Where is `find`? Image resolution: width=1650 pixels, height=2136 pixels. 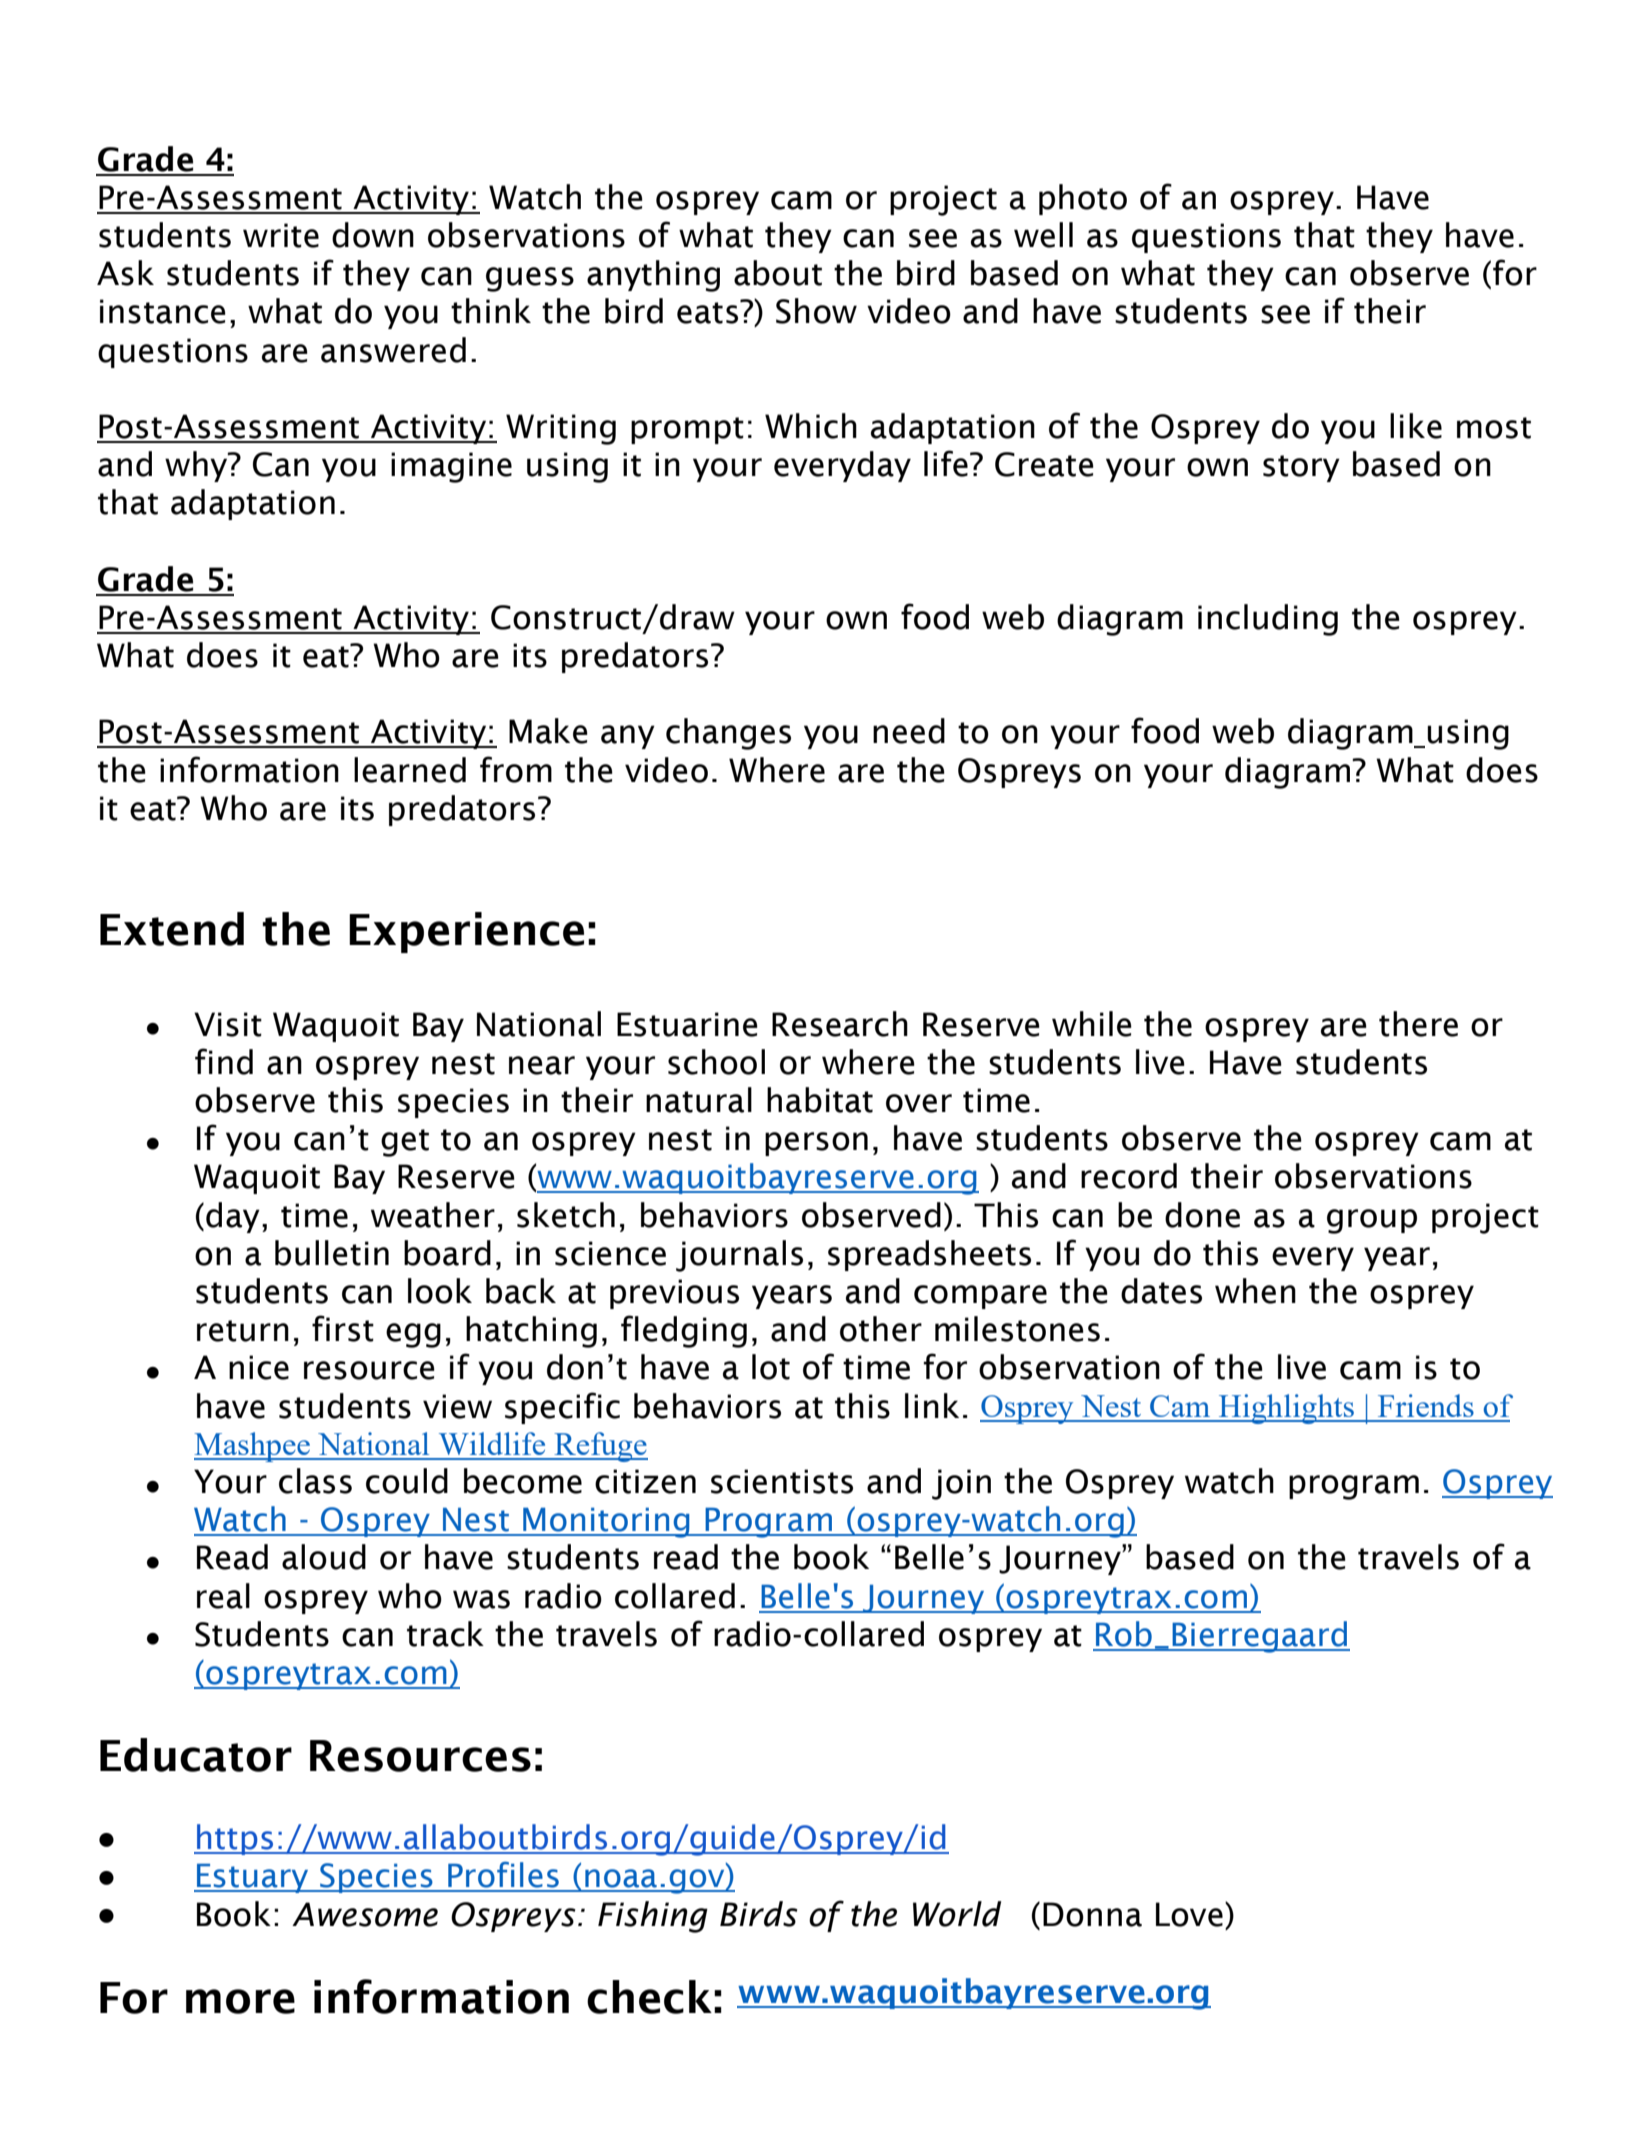 find is located at coordinates (224, 1061).
